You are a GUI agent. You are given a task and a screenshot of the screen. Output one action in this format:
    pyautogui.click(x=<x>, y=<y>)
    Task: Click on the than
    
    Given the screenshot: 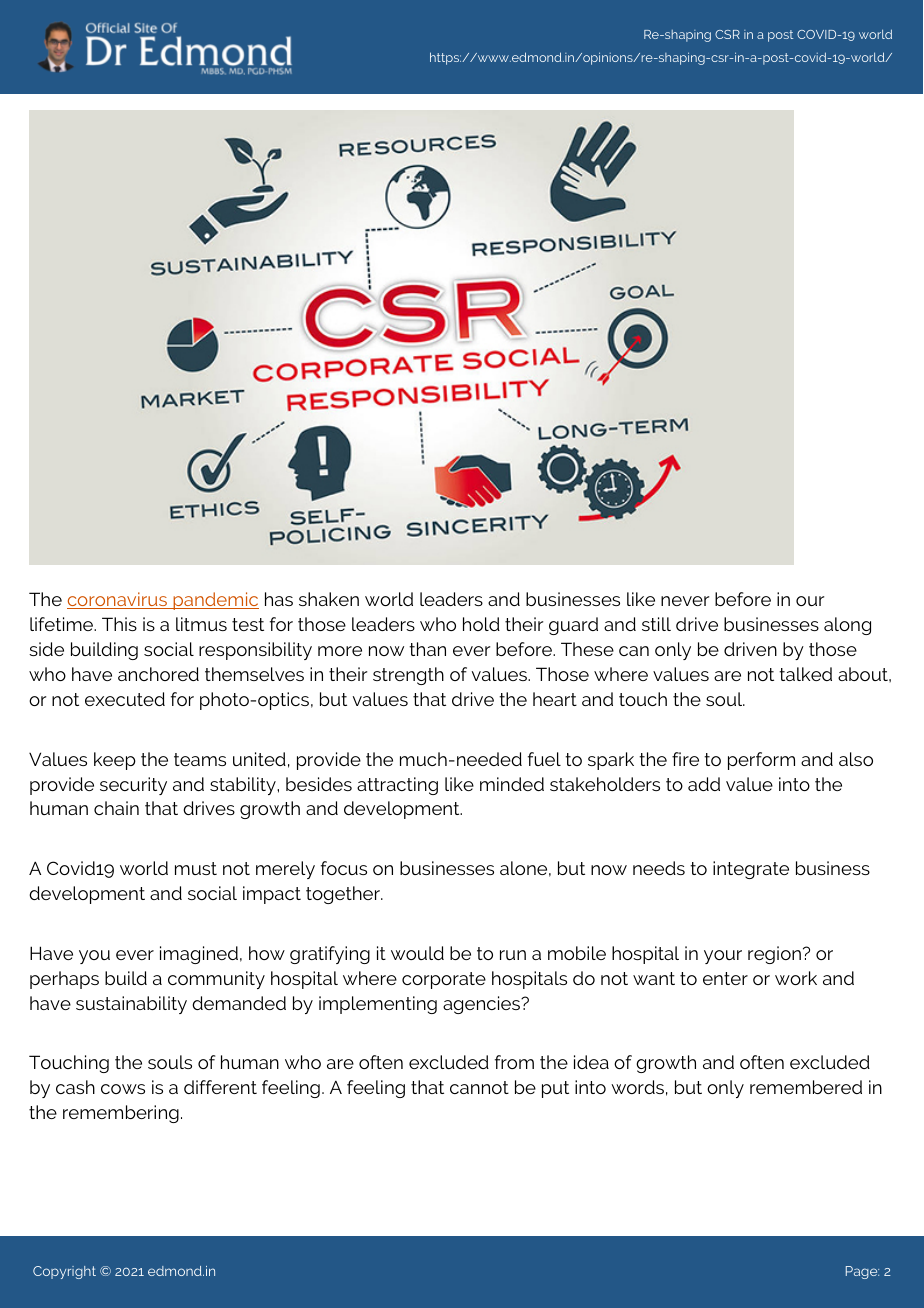 What is the action you would take?
    pyautogui.click(x=427, y=649)
